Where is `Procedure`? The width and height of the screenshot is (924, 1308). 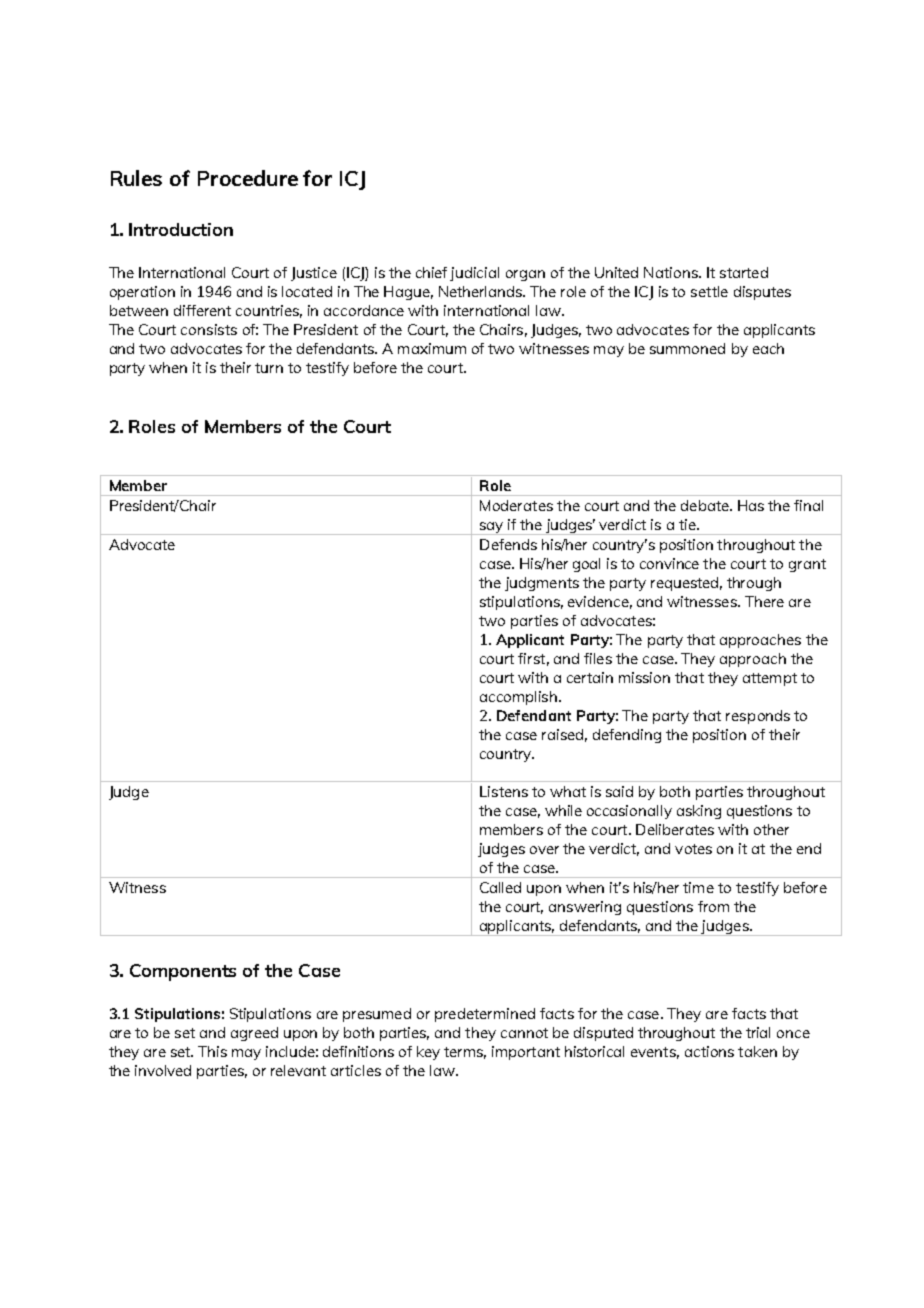 Procedure is located at coordinates (248, 178).
